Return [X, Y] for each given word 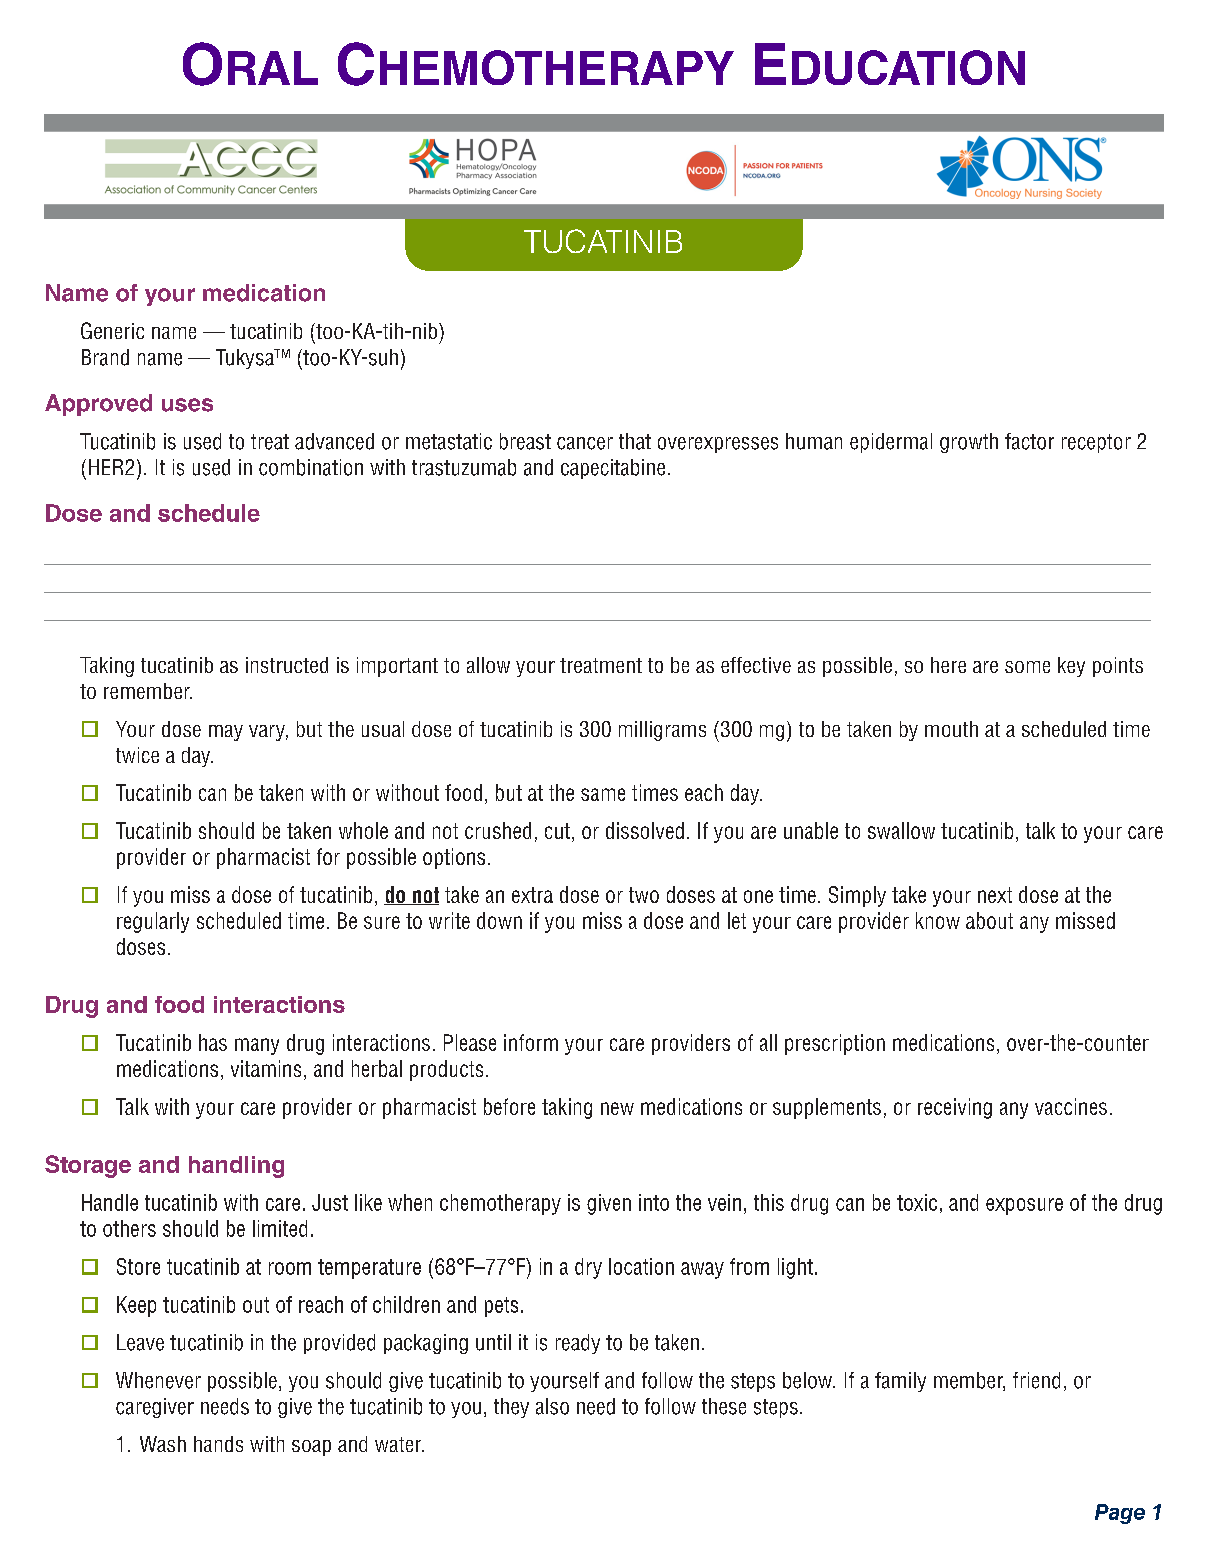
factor [1029, 441]
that [635, 441]
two [644, 895]
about [989, 920]
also [552, 1406]
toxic [917, 1202]
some [1027, 667]
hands [218, 1444]
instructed [287, 665]
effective [756, 665]
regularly [153, 922]
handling [236, 1167]
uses [187, 405]
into [654, 1202]
